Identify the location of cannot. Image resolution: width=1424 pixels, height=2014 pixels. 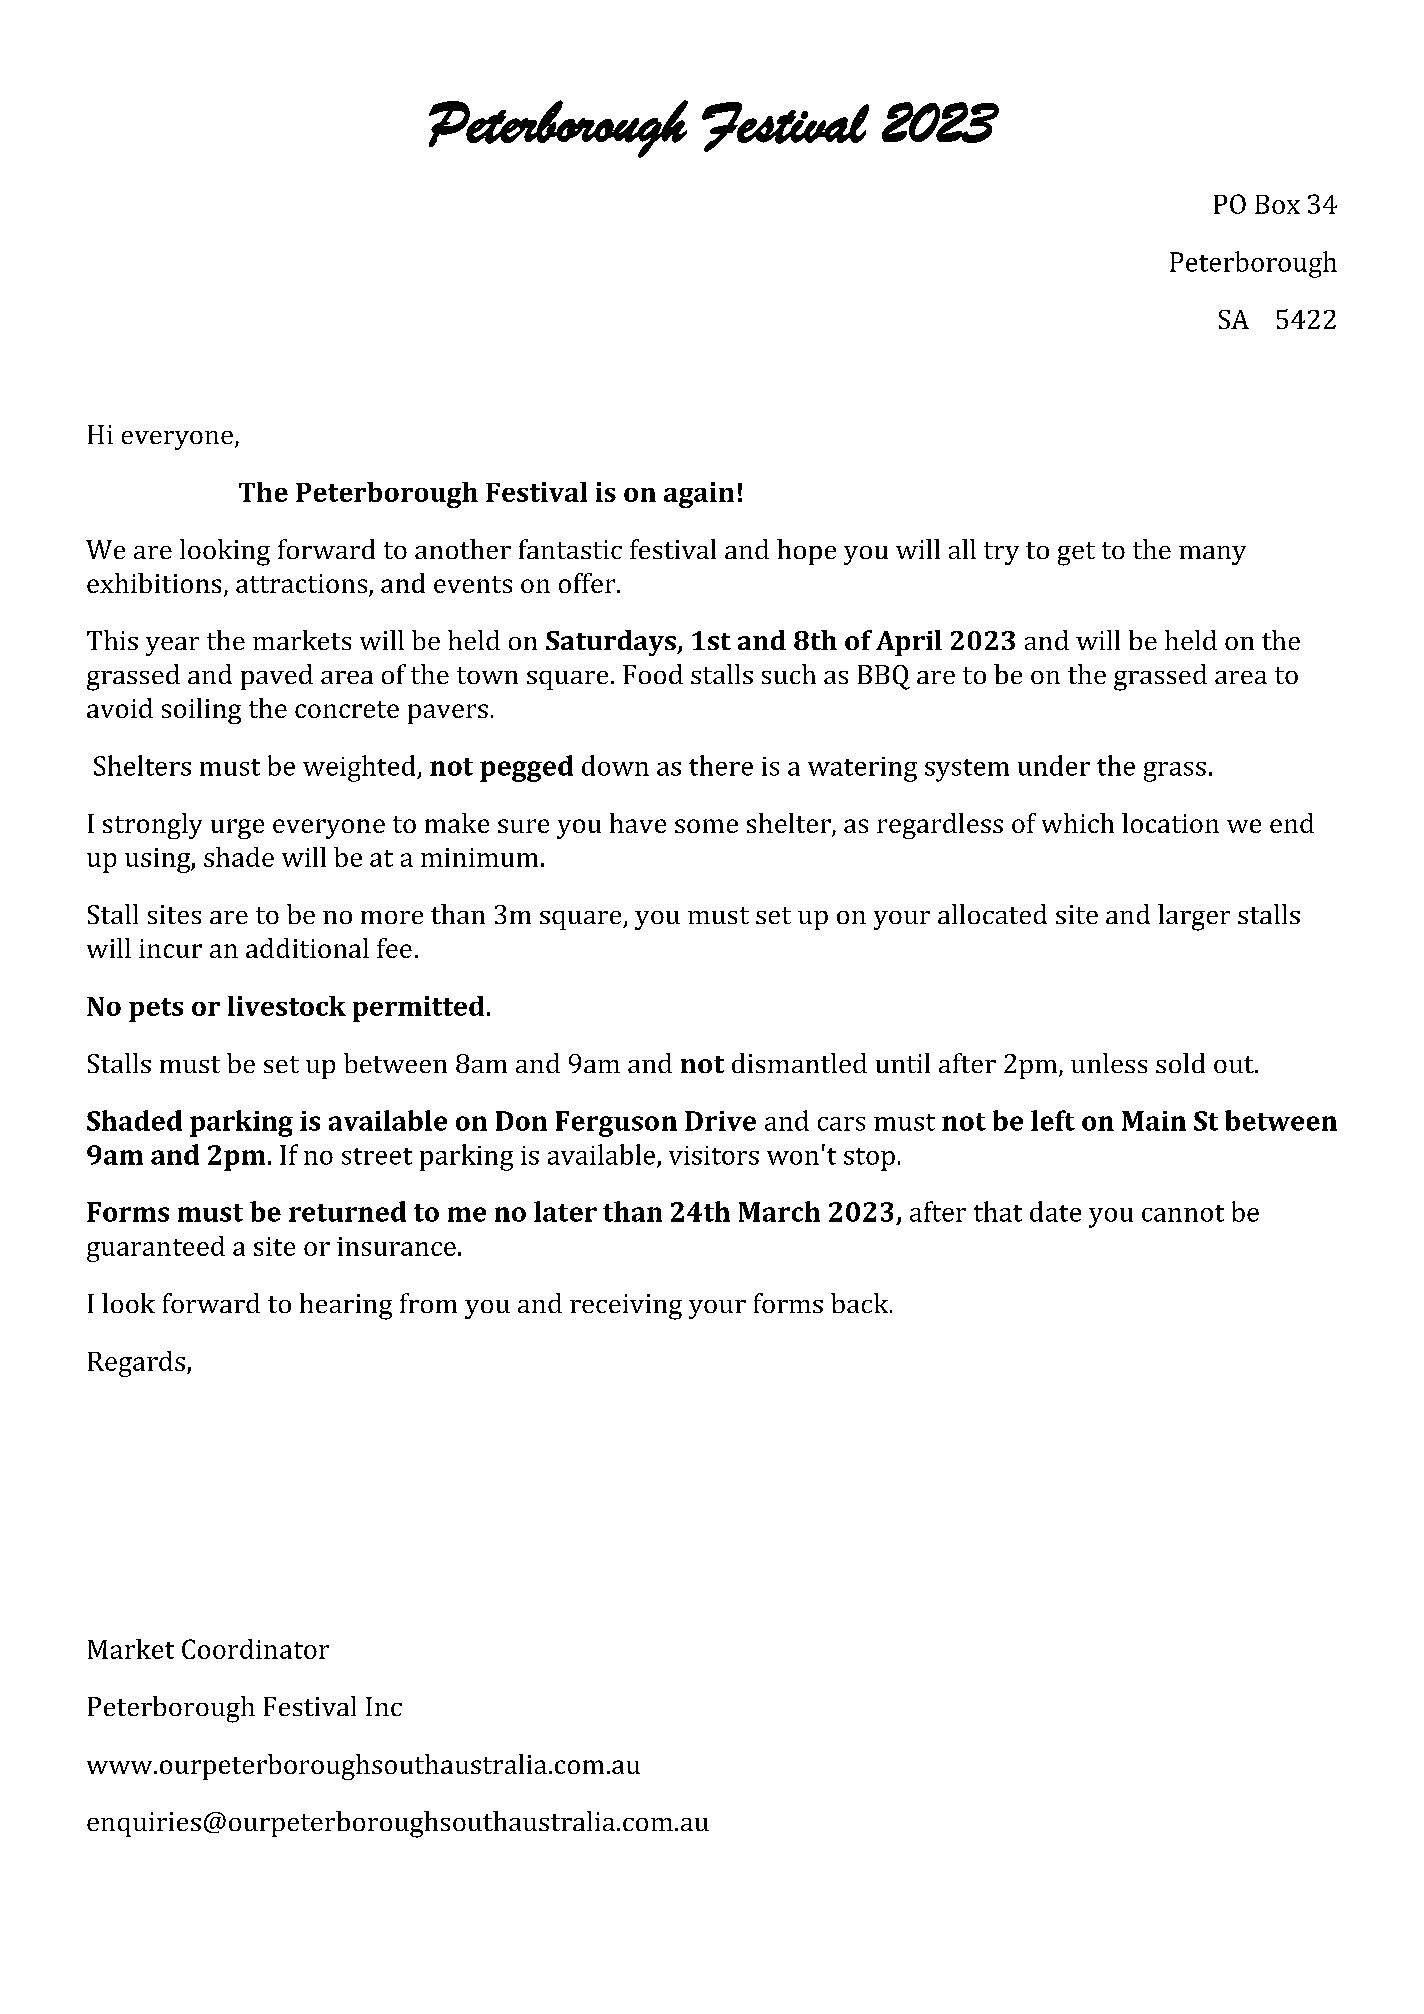
(1183, 1213).
